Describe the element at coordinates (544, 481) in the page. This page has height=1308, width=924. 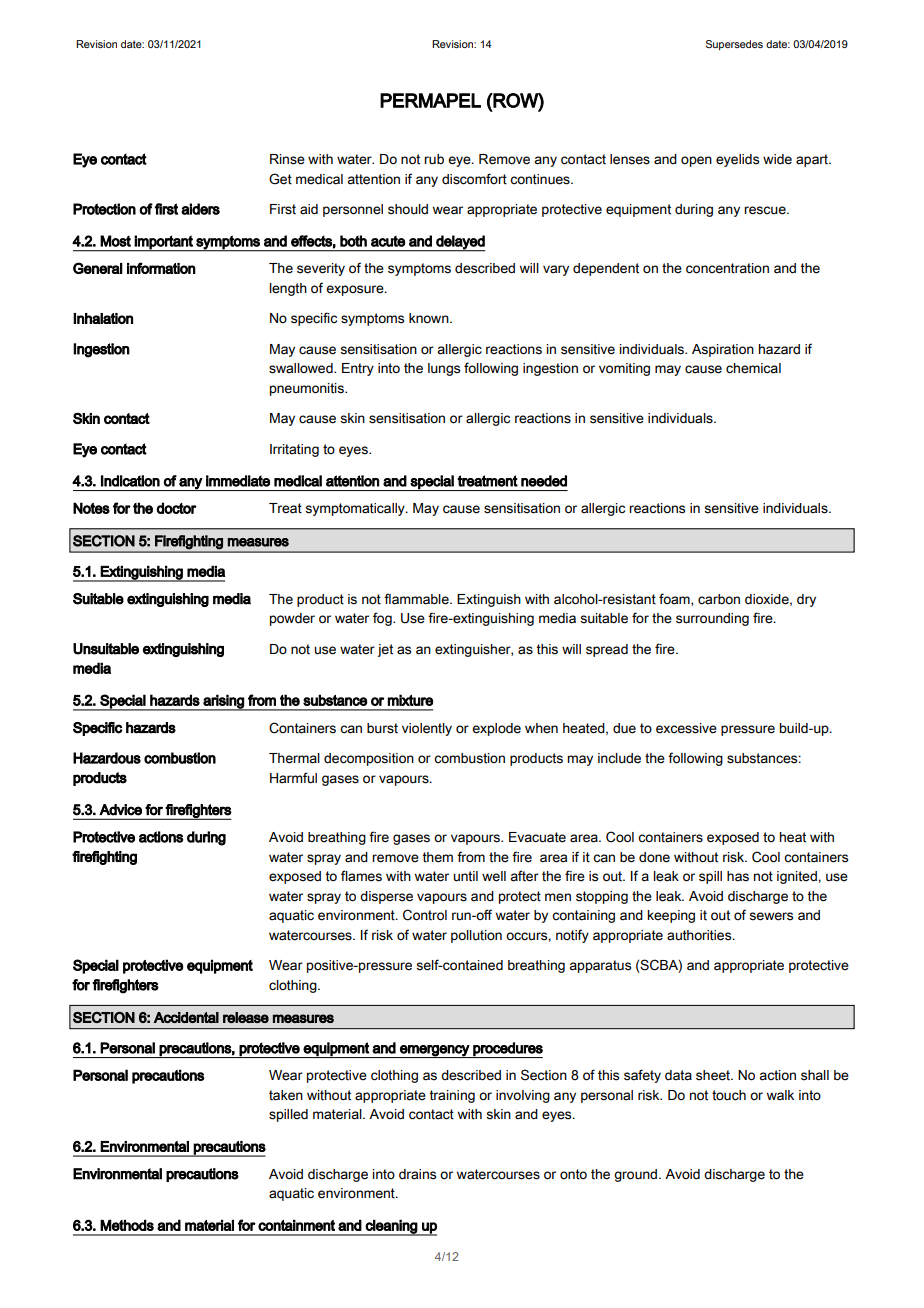
I see `needed` at that location.
